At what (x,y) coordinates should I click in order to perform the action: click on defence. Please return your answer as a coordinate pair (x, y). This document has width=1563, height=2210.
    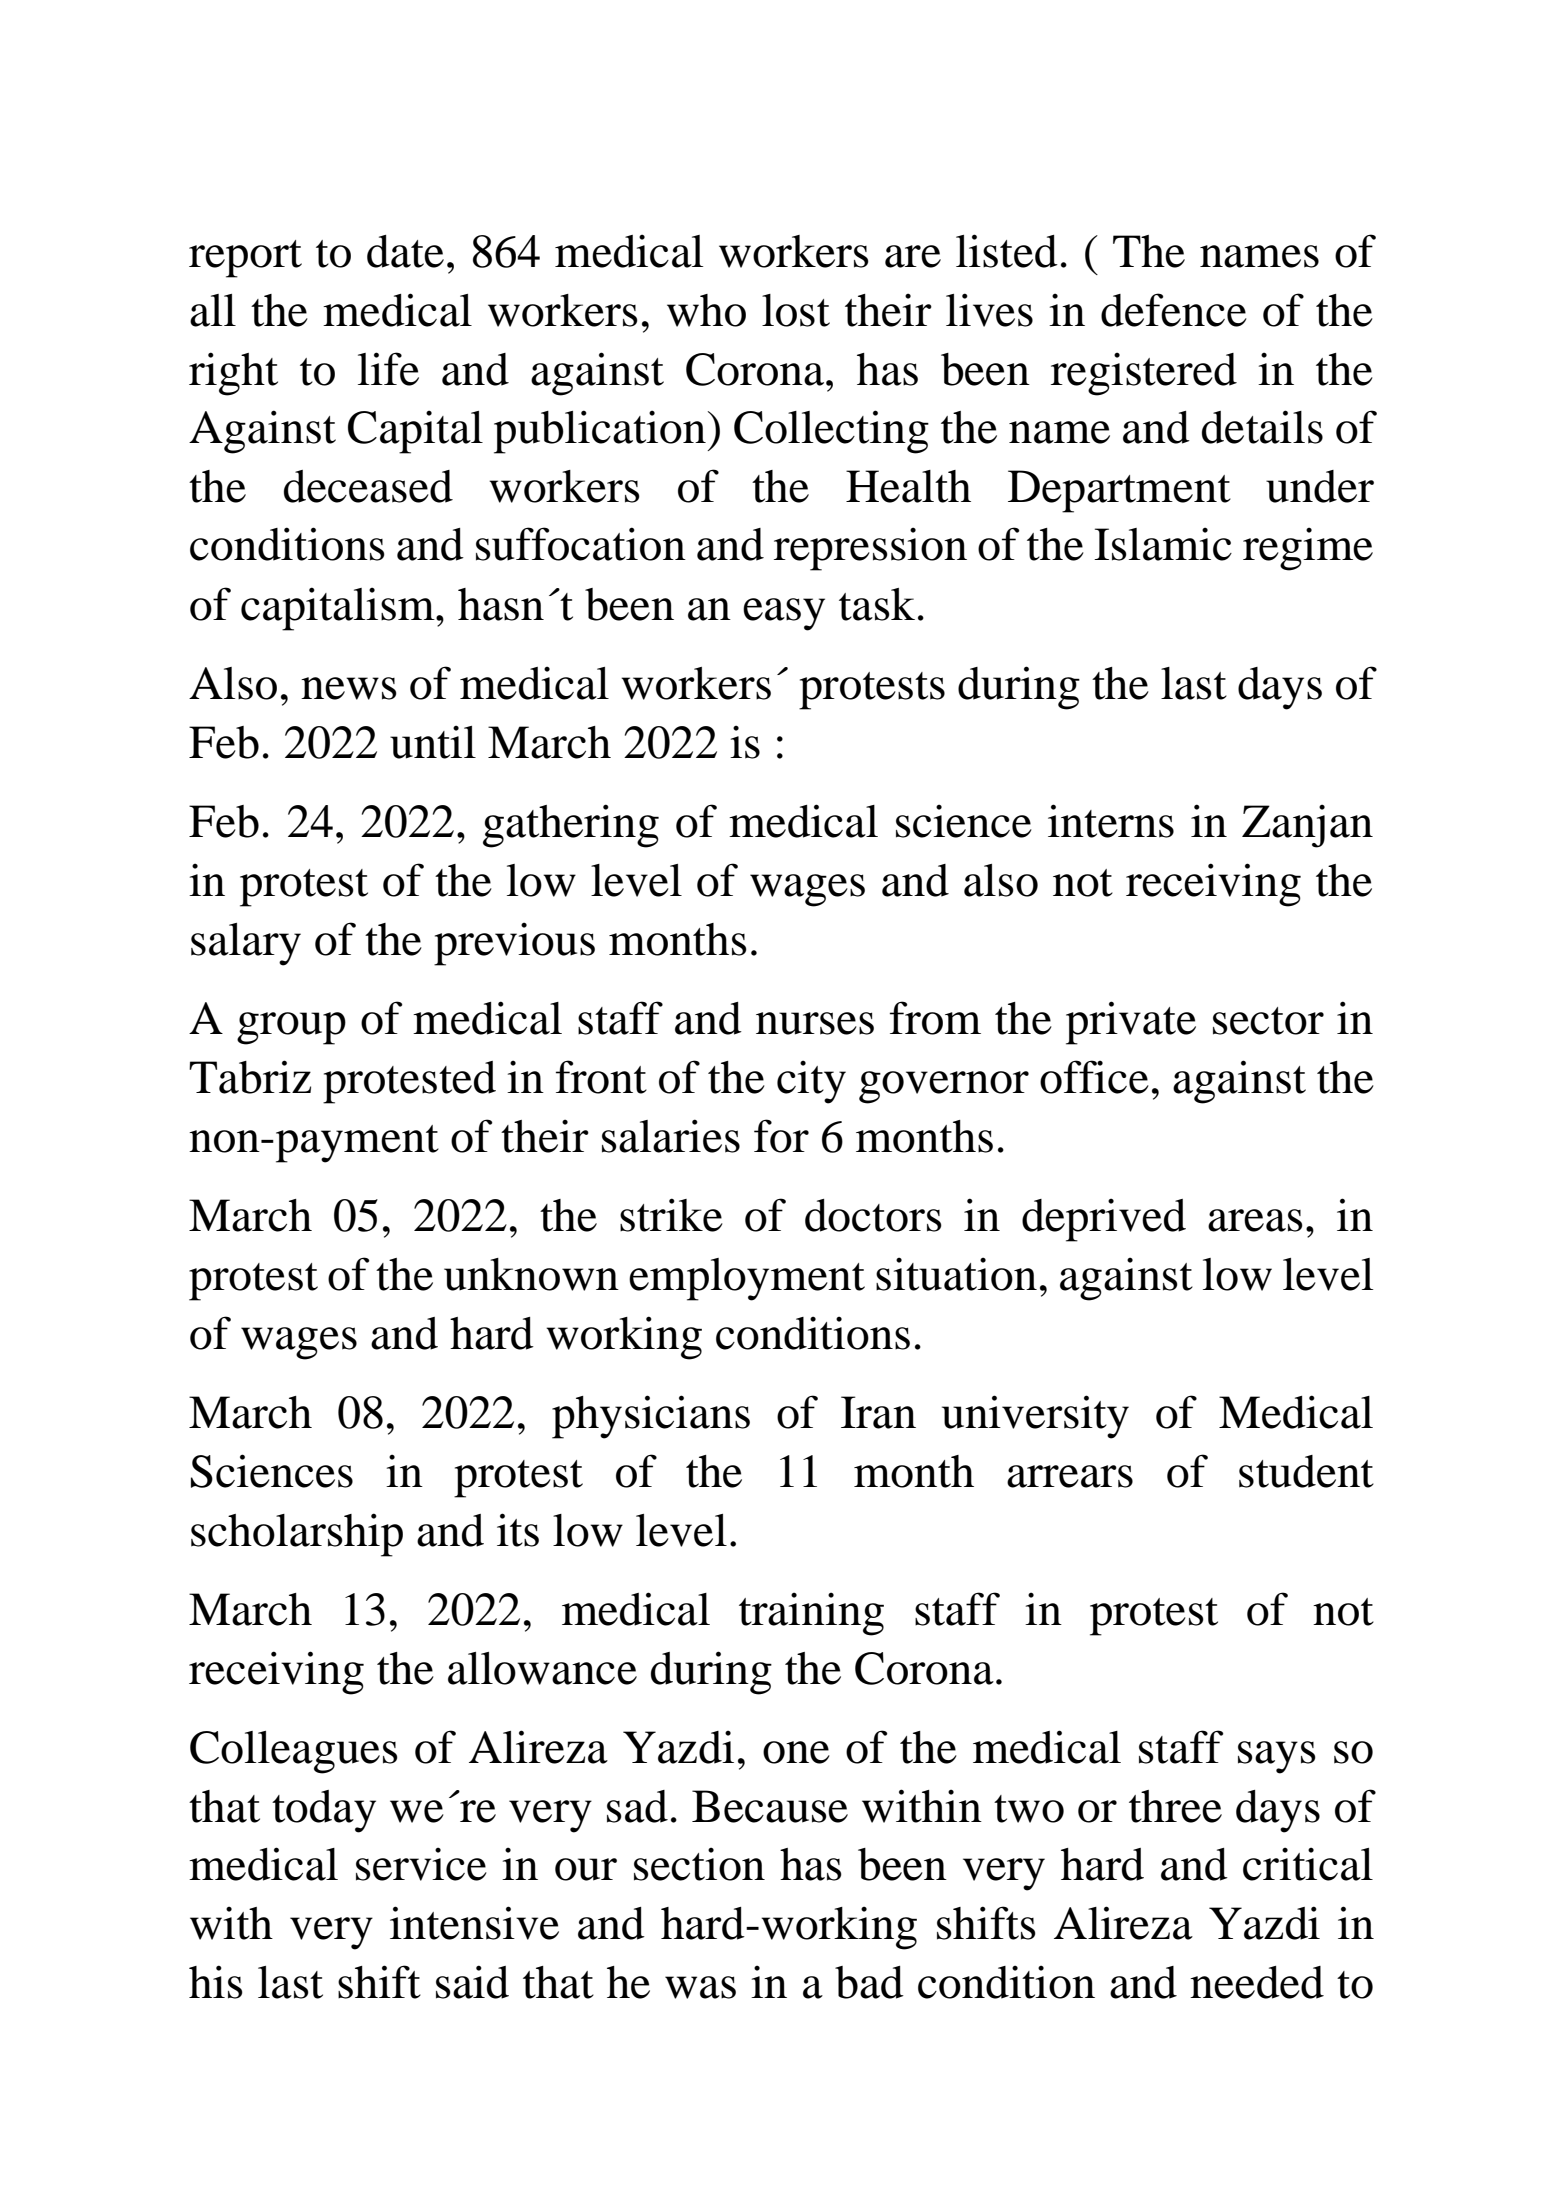
    Looking at the image, I should click on (1174, 310).
